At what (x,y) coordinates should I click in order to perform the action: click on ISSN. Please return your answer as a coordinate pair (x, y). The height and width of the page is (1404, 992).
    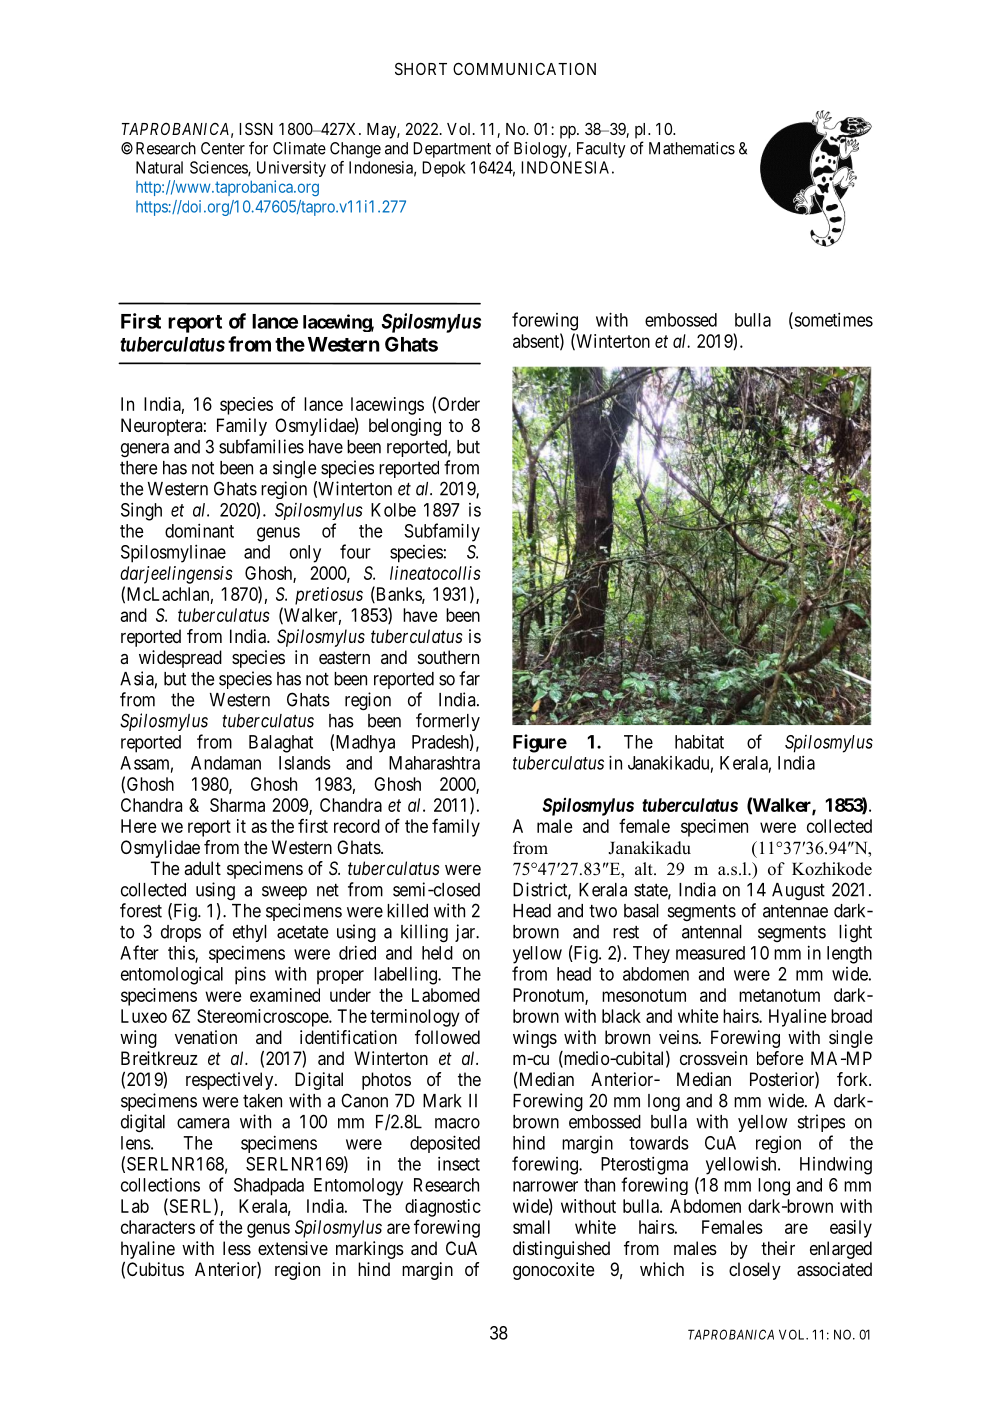
    Looking at the image, I should click on (256, 128).
